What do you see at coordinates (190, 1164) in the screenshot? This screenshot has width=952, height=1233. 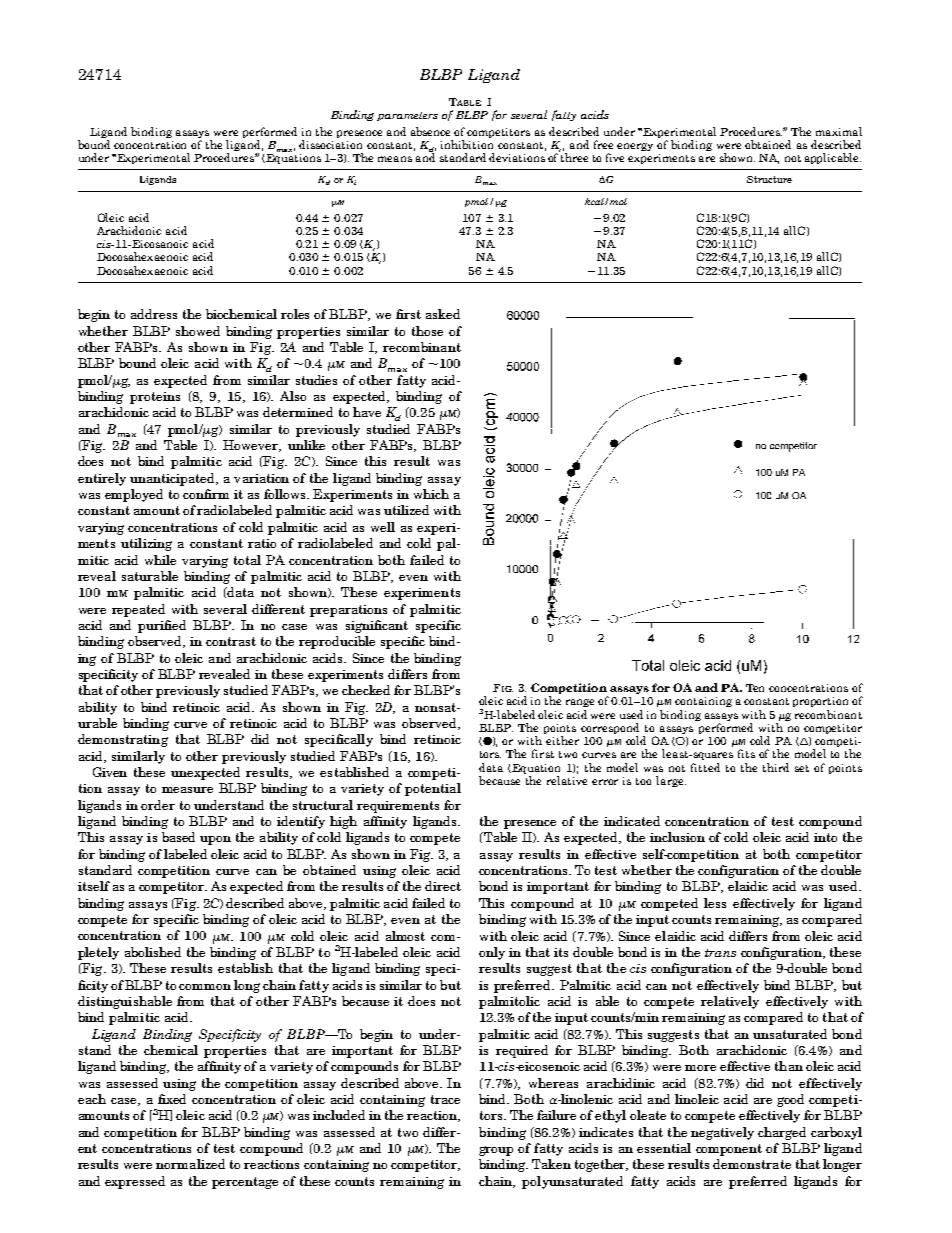 I see `normalized` at bounding box center [190, 1164].
